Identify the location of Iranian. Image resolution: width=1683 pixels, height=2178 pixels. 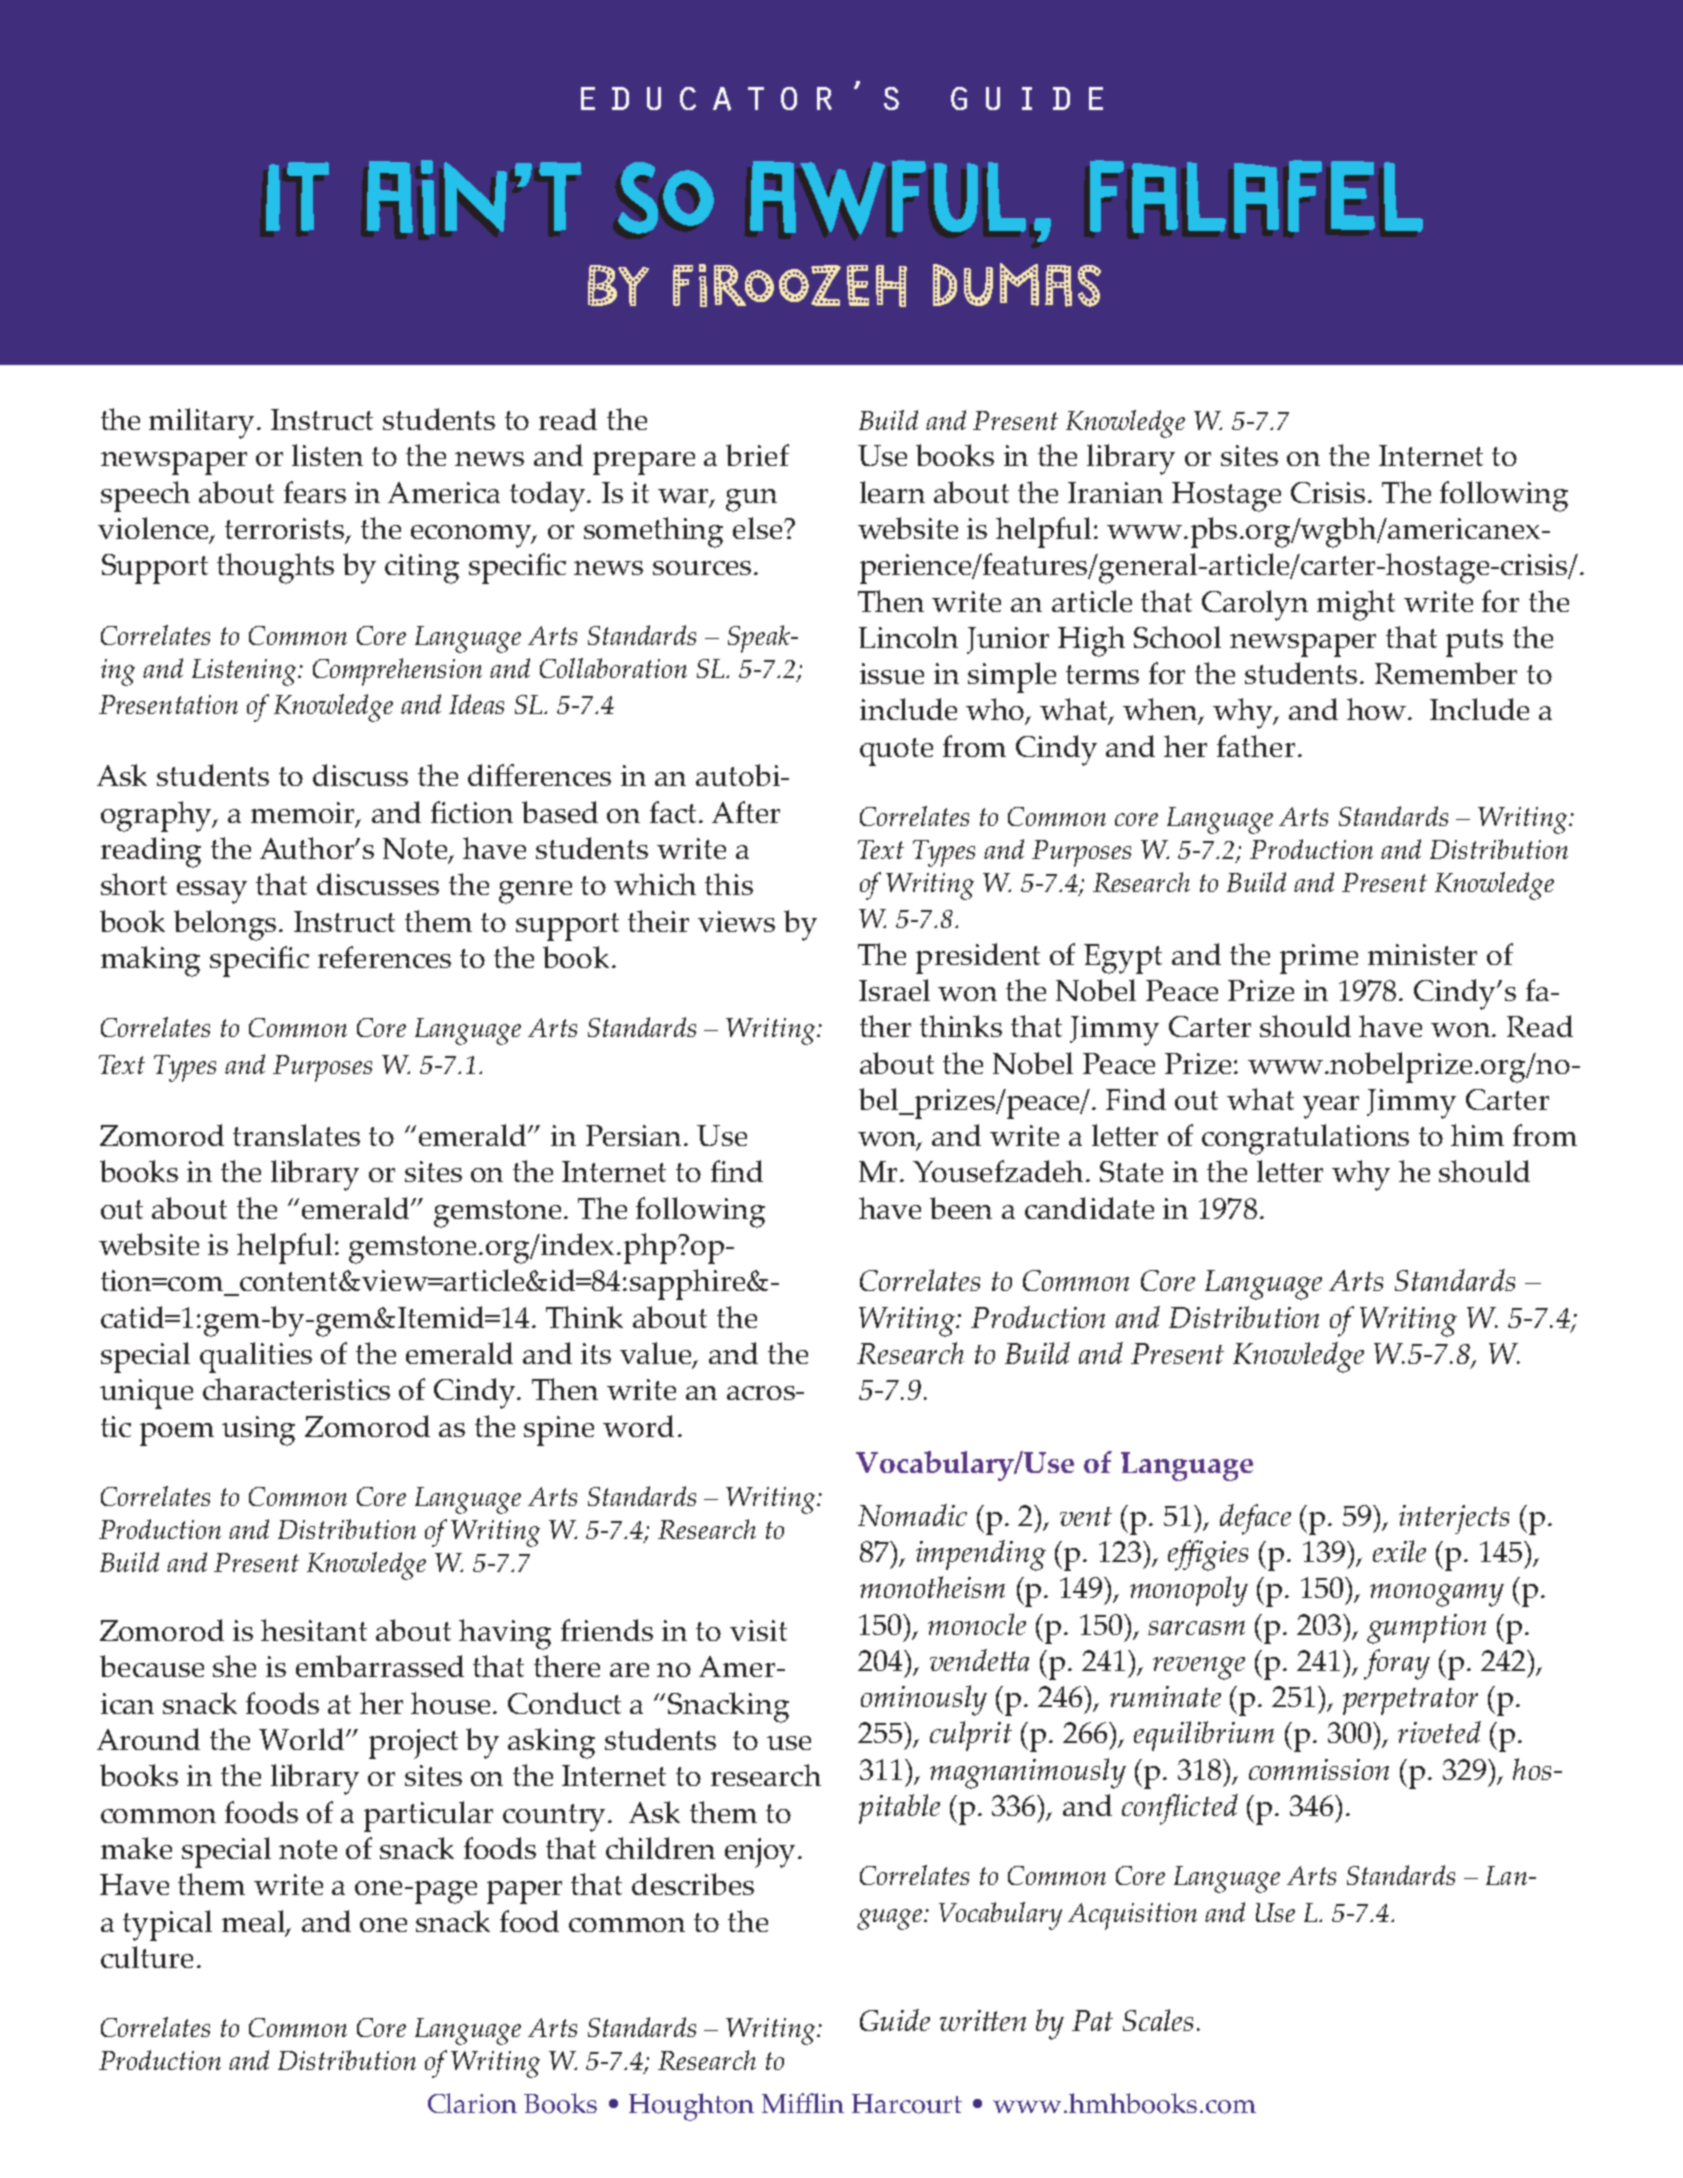
(1115, 492).
